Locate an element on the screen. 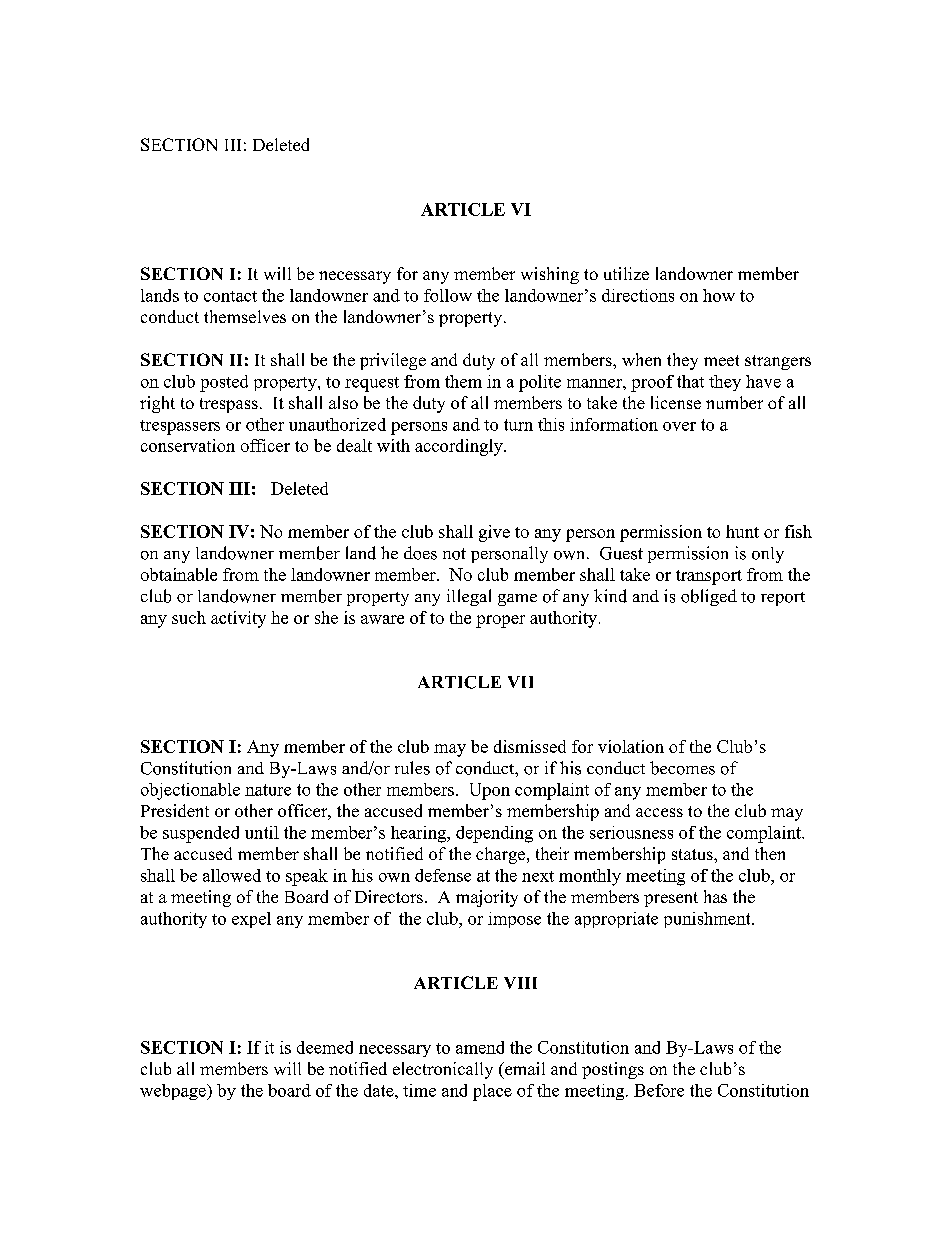 The width and height of the screenshot is (952, 1233). amend is located at coordinates (480, 1047).
